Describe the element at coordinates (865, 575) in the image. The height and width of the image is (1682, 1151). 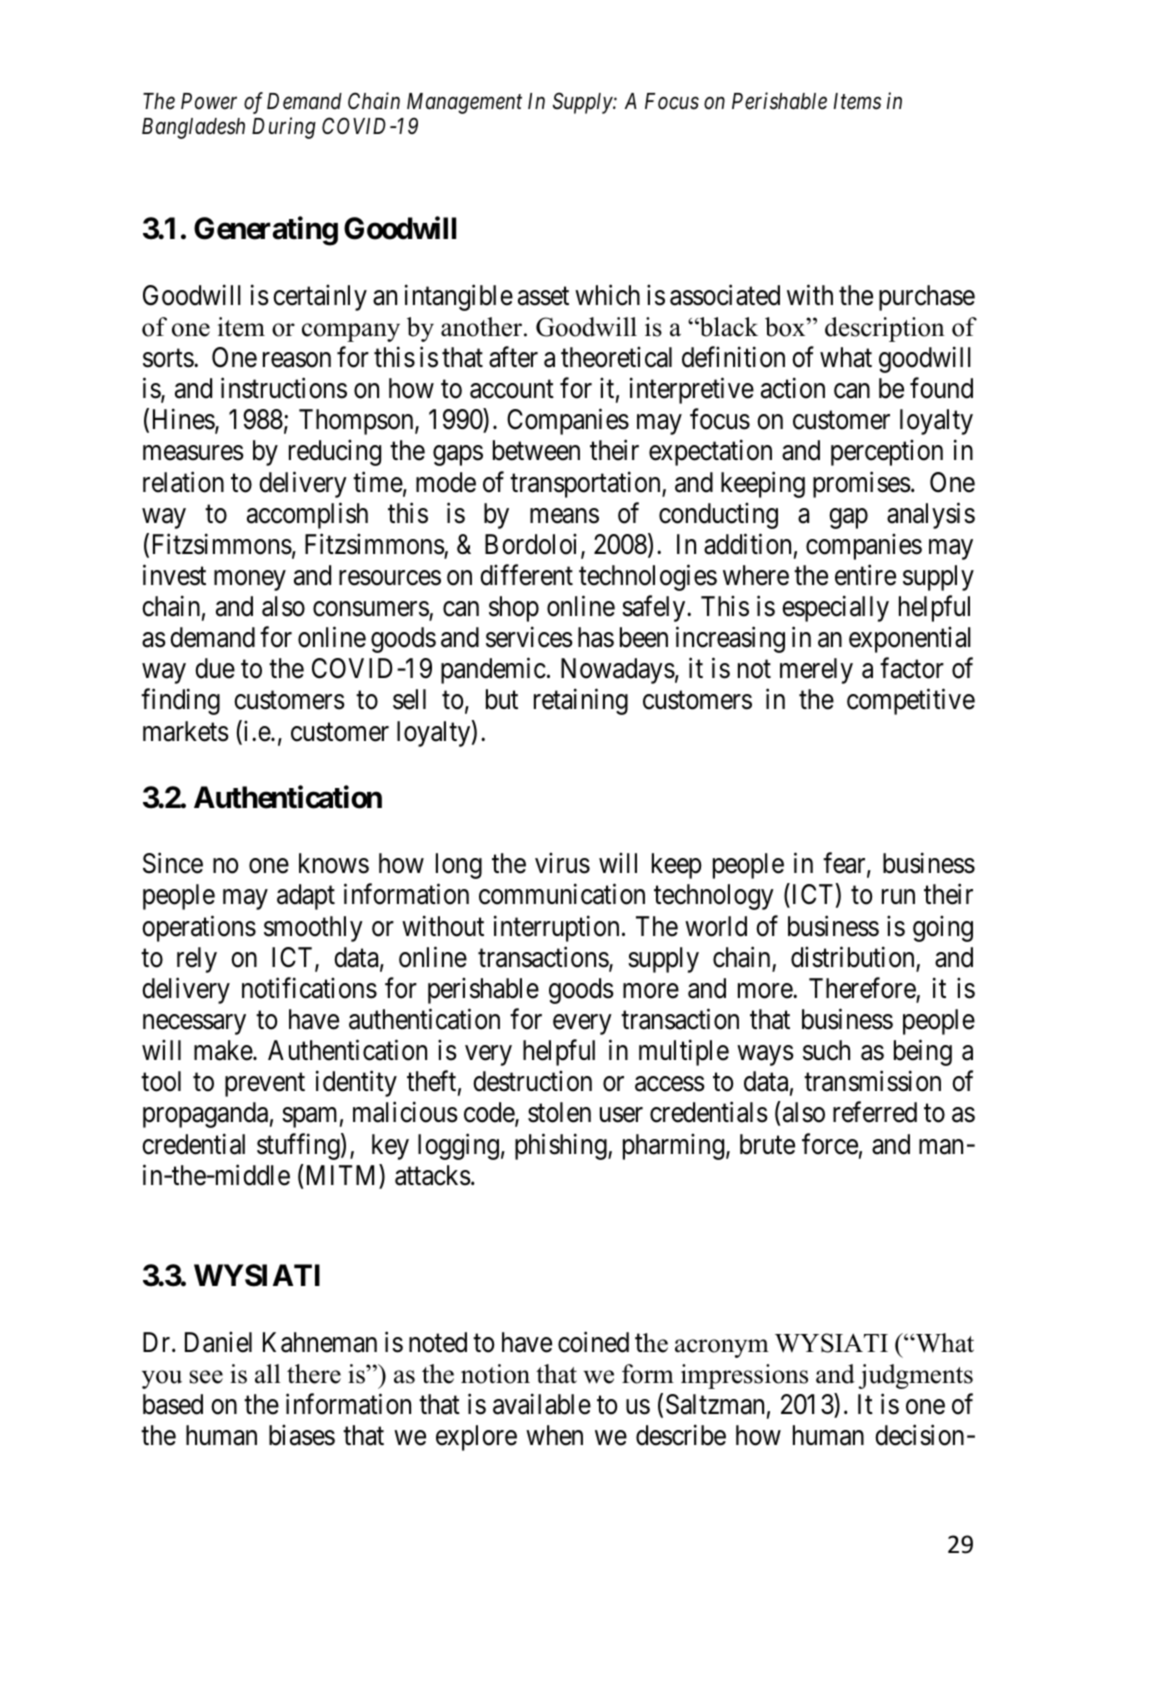
I see `entire` at that location.
